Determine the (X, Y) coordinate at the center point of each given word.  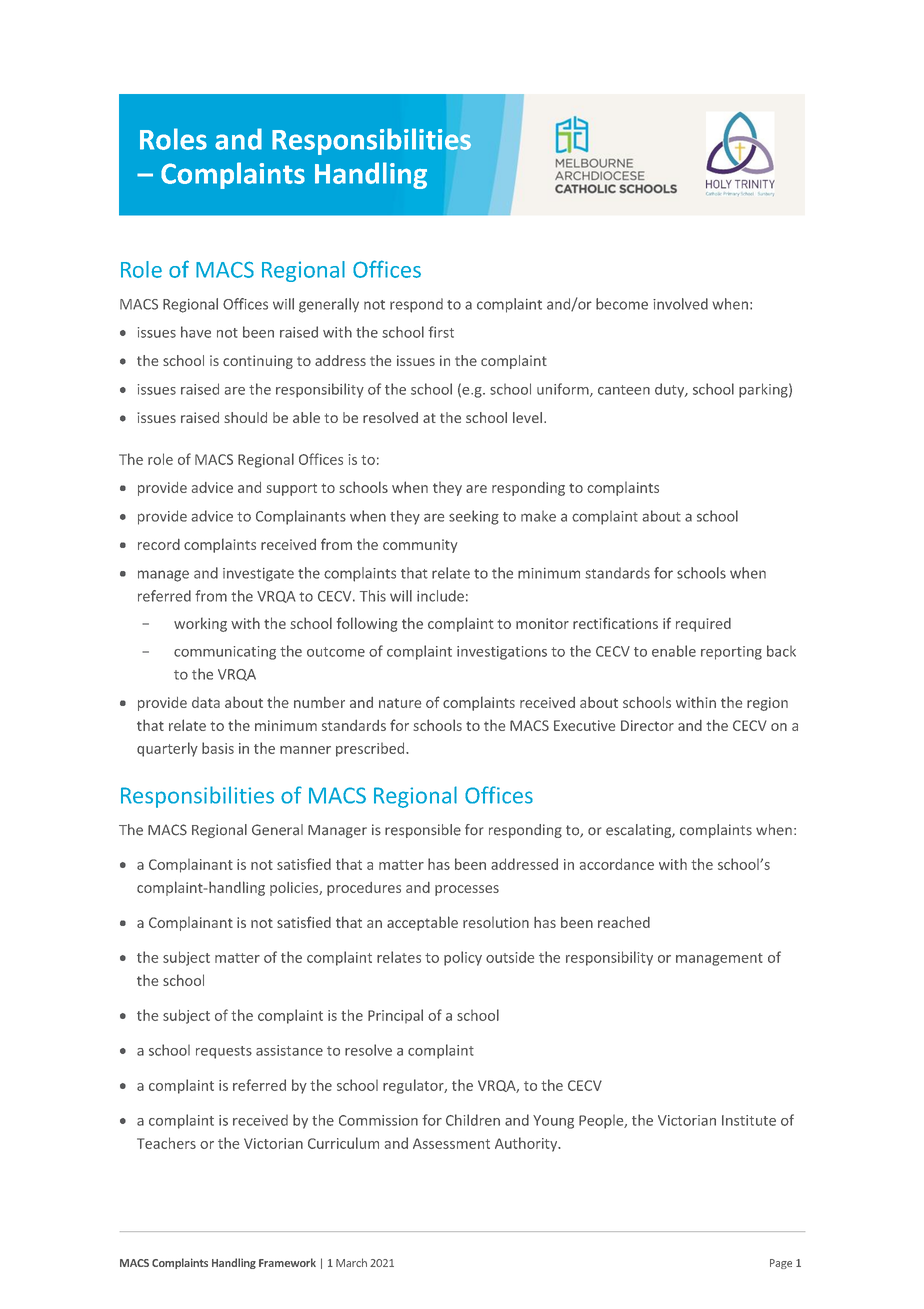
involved (680, 304)
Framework (287, 1262)
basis (218, 748)
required (703, 625)
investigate (258, 575)
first (441, 332)
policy (463, 958)
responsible (423, 831)
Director (647, 725)
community (420, 546)
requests (224, 1052)
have (196, 332)
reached (624, 922)
